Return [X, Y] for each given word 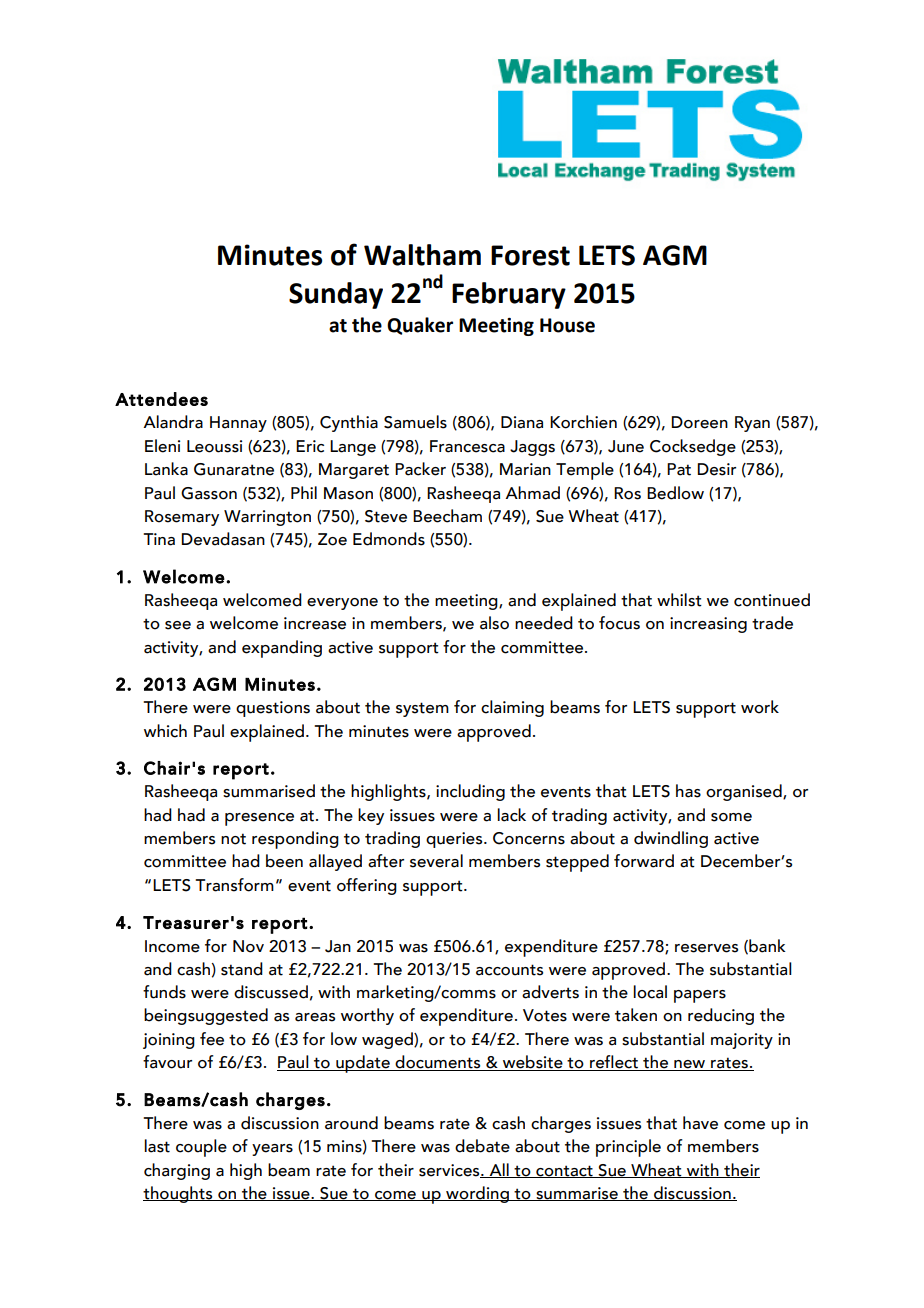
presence [259, 819]
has [688, 791]
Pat [679, 469]
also [494, 623]
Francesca [467, 446]
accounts [509, 970]
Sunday [336, 295]
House [567, 325]
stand [242, 969]
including [470, 792]
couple [201, 1148]
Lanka [166, 469]
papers [700, 996]
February [509, 295]
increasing [708, 625]
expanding [282, 649]
